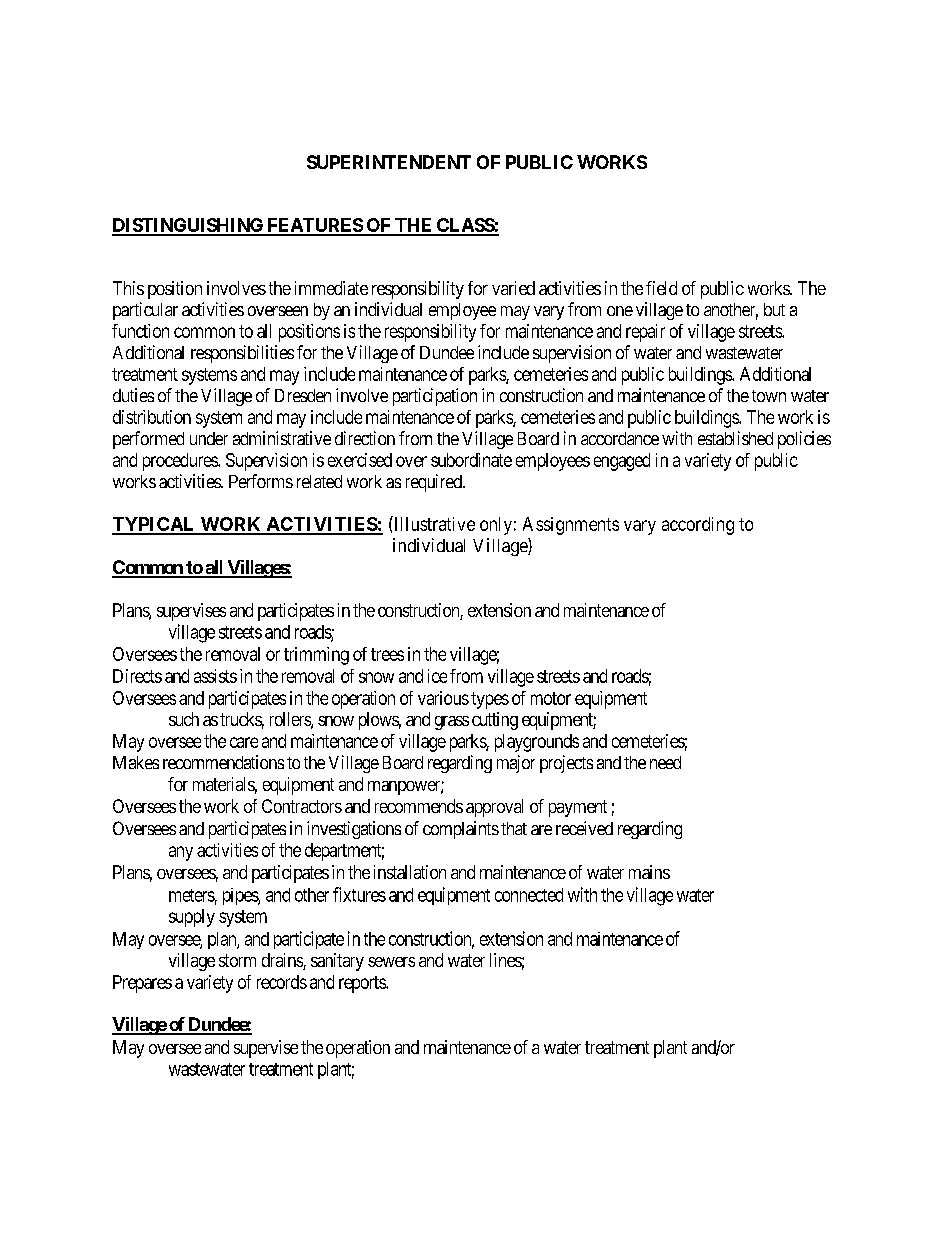 This page has height=1233, width=952. I want to click on under, so click(209, 438).
